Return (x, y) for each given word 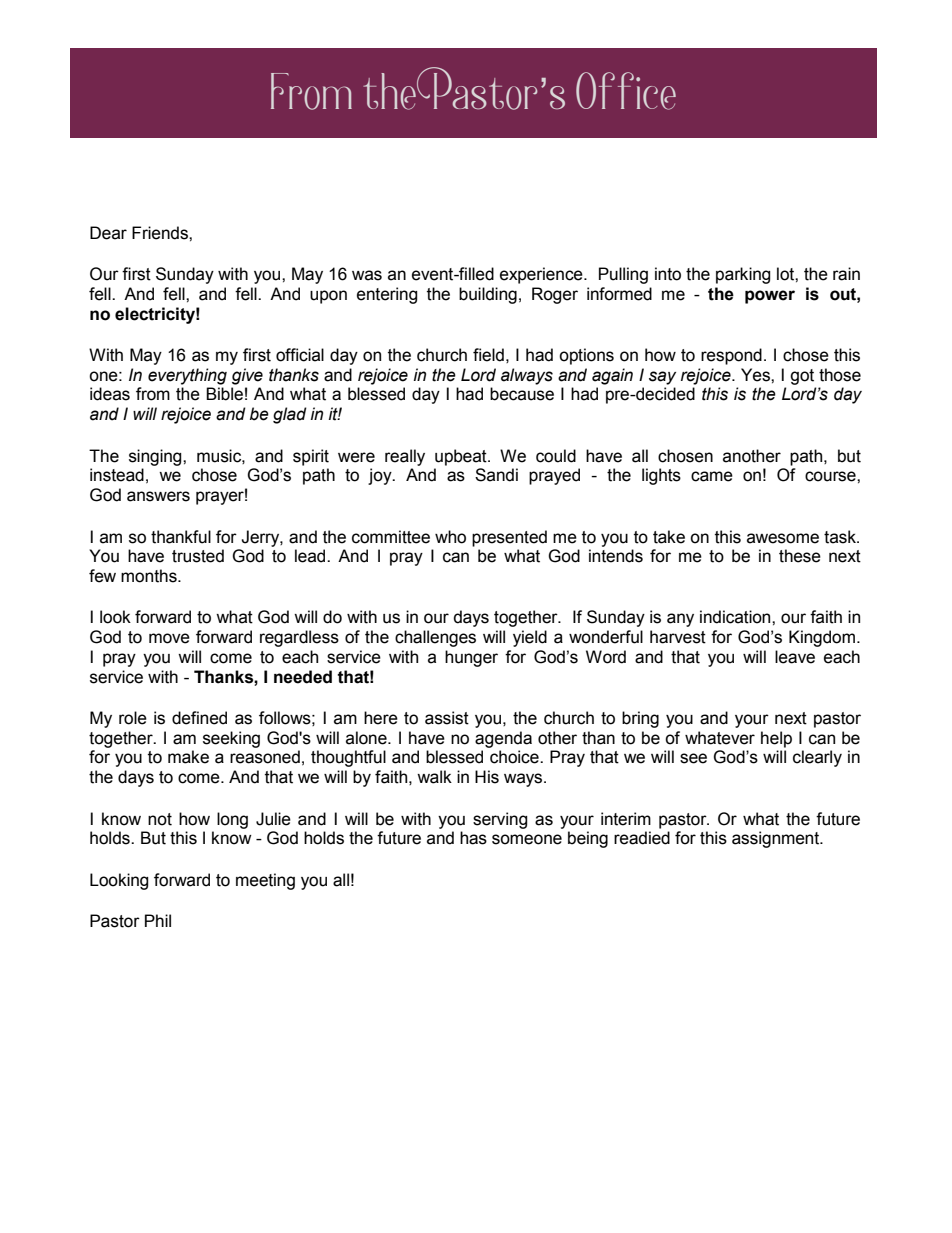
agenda (503, 739)
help (776, 739)
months (150, 576)
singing (156, 457)
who (450, 537)
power (770, 297)
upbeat (462, 457)
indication (736, 617)
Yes (756, 375)
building (488, 295)
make (188, 757)
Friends (161, 233)
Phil (158, 920)
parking (743, 275)
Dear (108, 233)
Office (626, 91)
